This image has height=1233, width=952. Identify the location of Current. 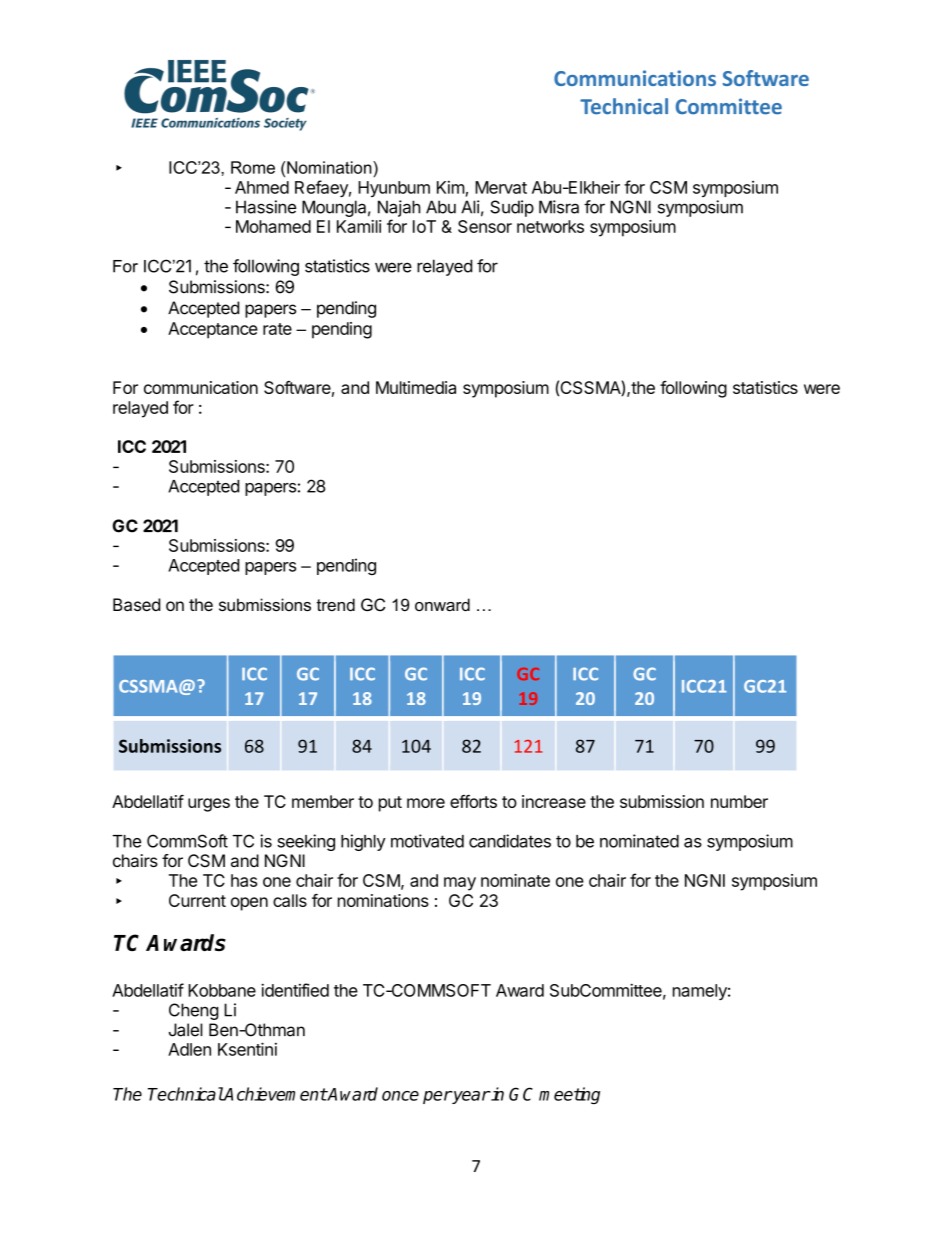
(197, 900).
